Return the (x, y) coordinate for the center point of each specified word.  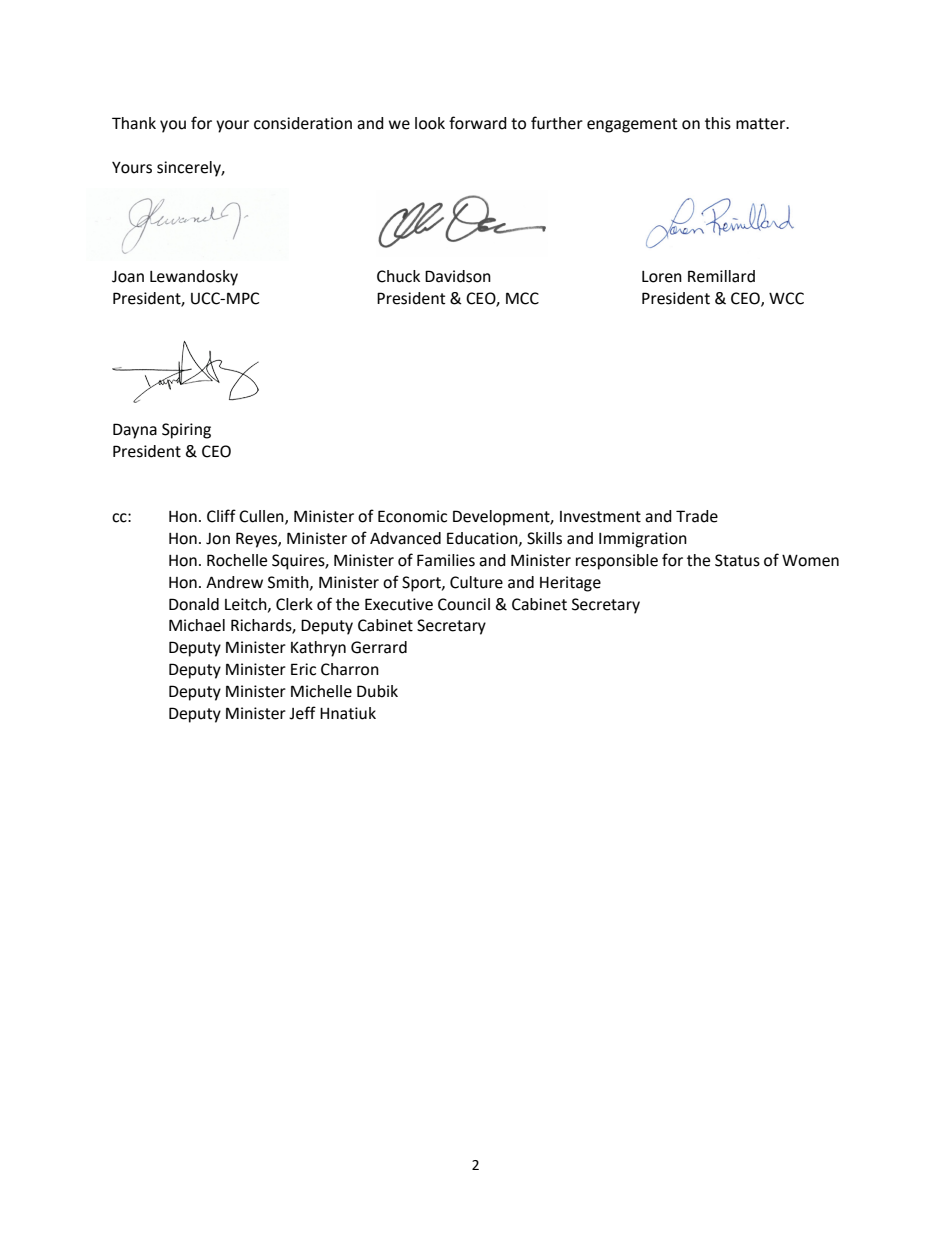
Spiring (186, 431)
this (718, 123)
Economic (412, 516)
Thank (134, 123)
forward (478, 123)
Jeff (302, 713)
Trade (697, 516)
